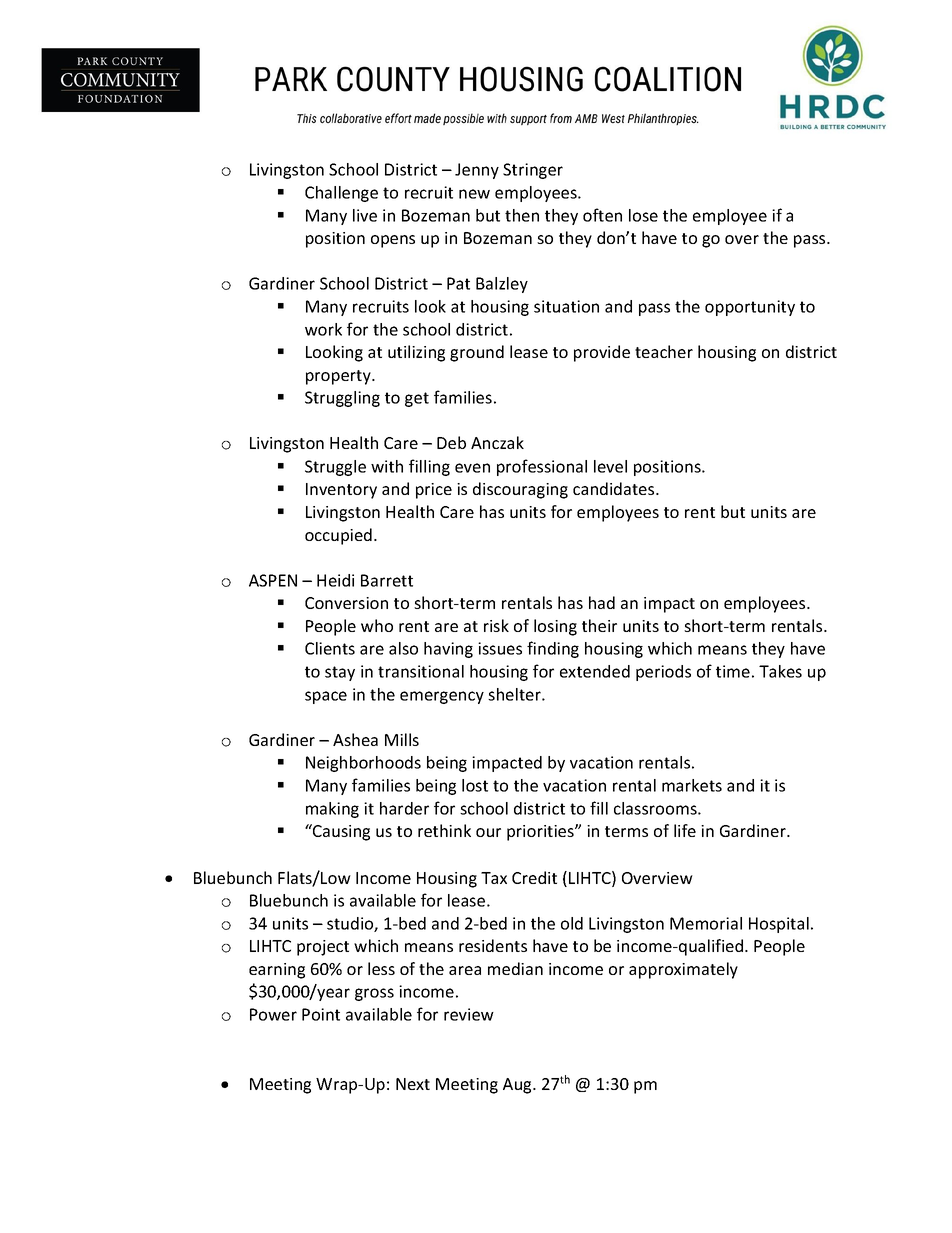 This screenshot has width=952, height=1233. Describe the element at coordinates (518, 1086) in the screenshot. I see `Aug` at that location.
